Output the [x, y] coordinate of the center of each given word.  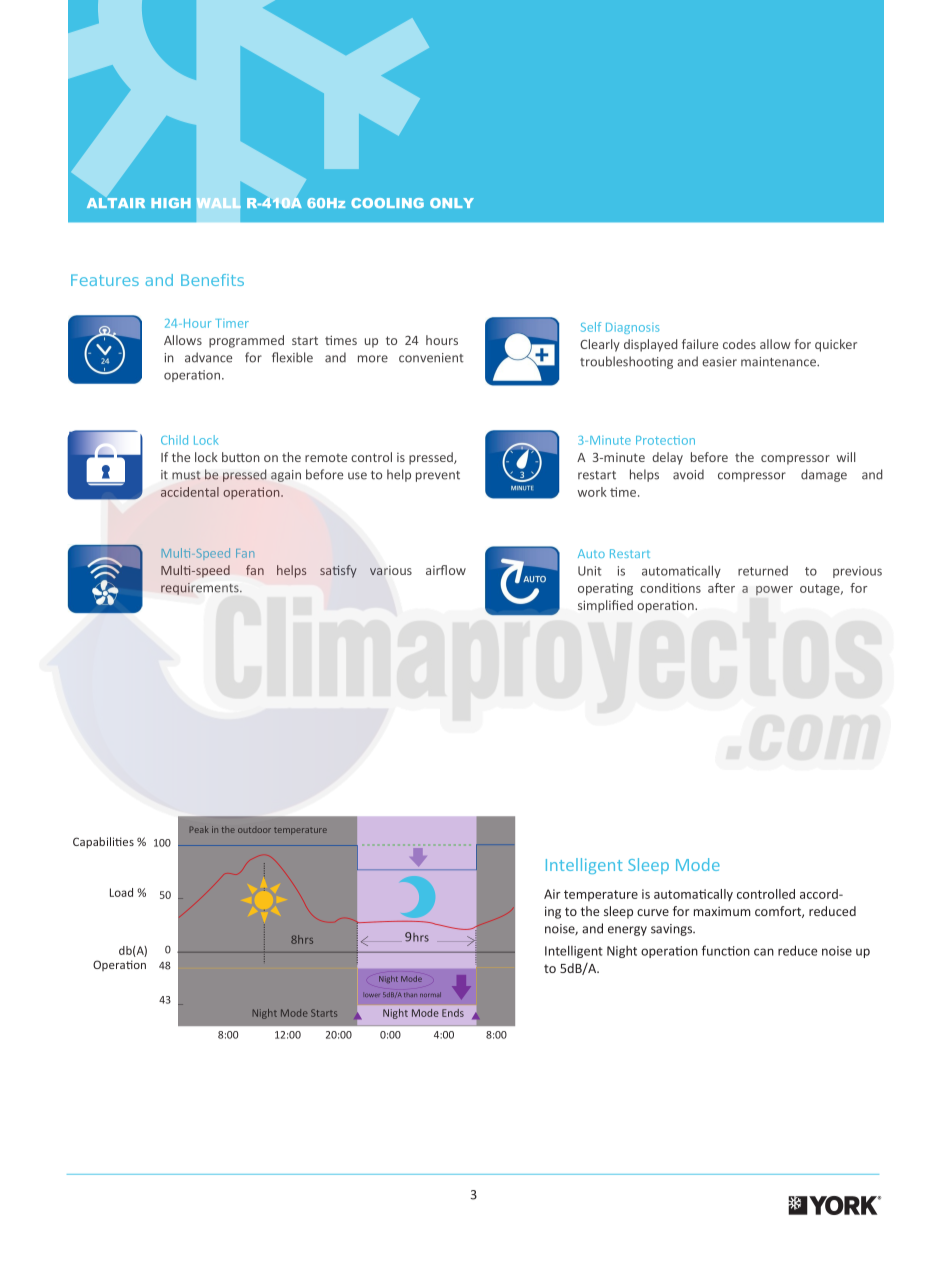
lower [371, 994]
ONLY [452, 203]
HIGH [171, 203]
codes [739, 344]
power [774, 590]
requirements [201, 589]
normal [430, 994]
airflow [446, 570]
